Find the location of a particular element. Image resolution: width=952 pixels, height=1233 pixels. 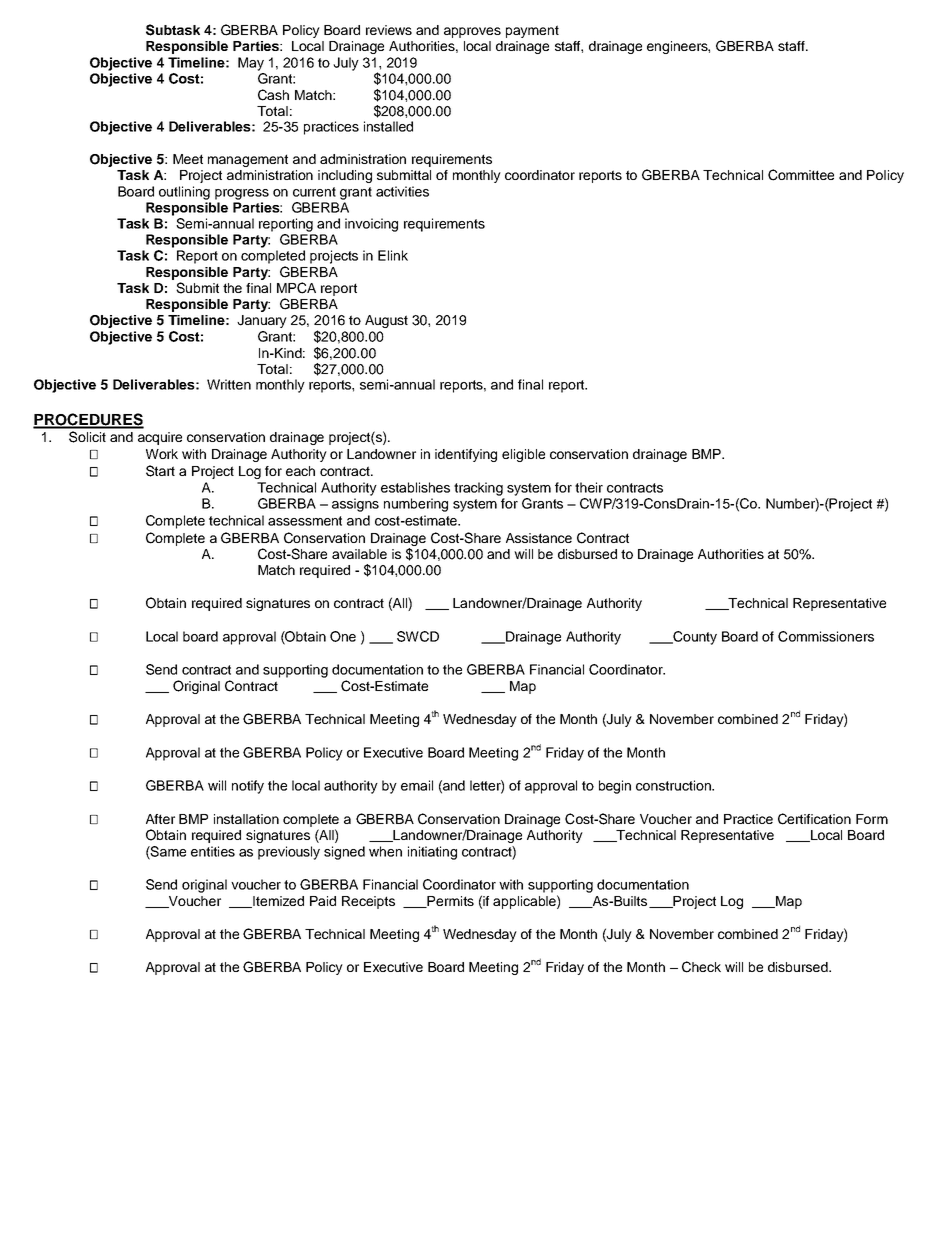

tracking is located at coordinates (478, 489).
